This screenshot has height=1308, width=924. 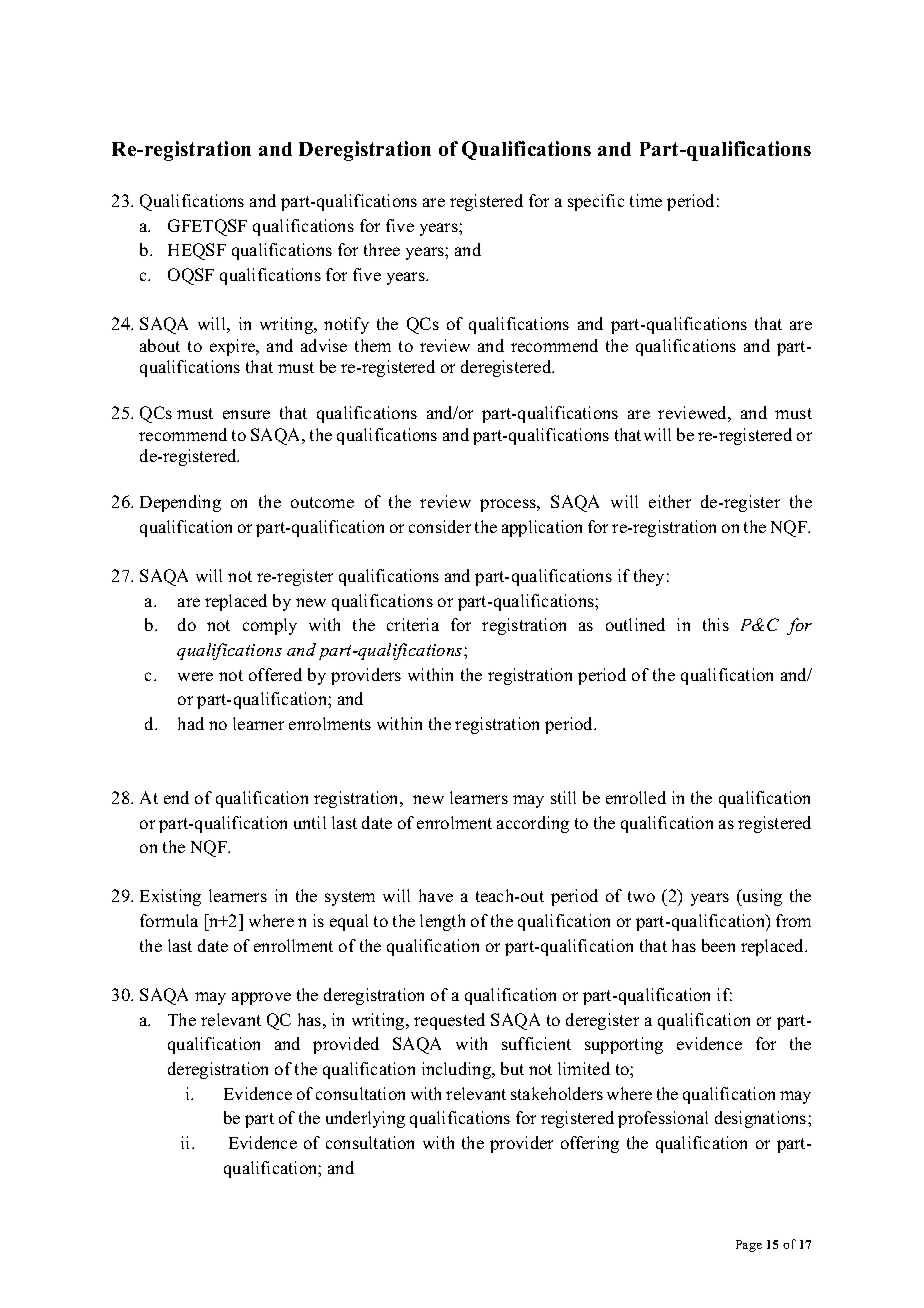 What do you see at coordinates (365, 1119) in the screenshot?
I see `underlying` at bounding box center [365, 1119].
